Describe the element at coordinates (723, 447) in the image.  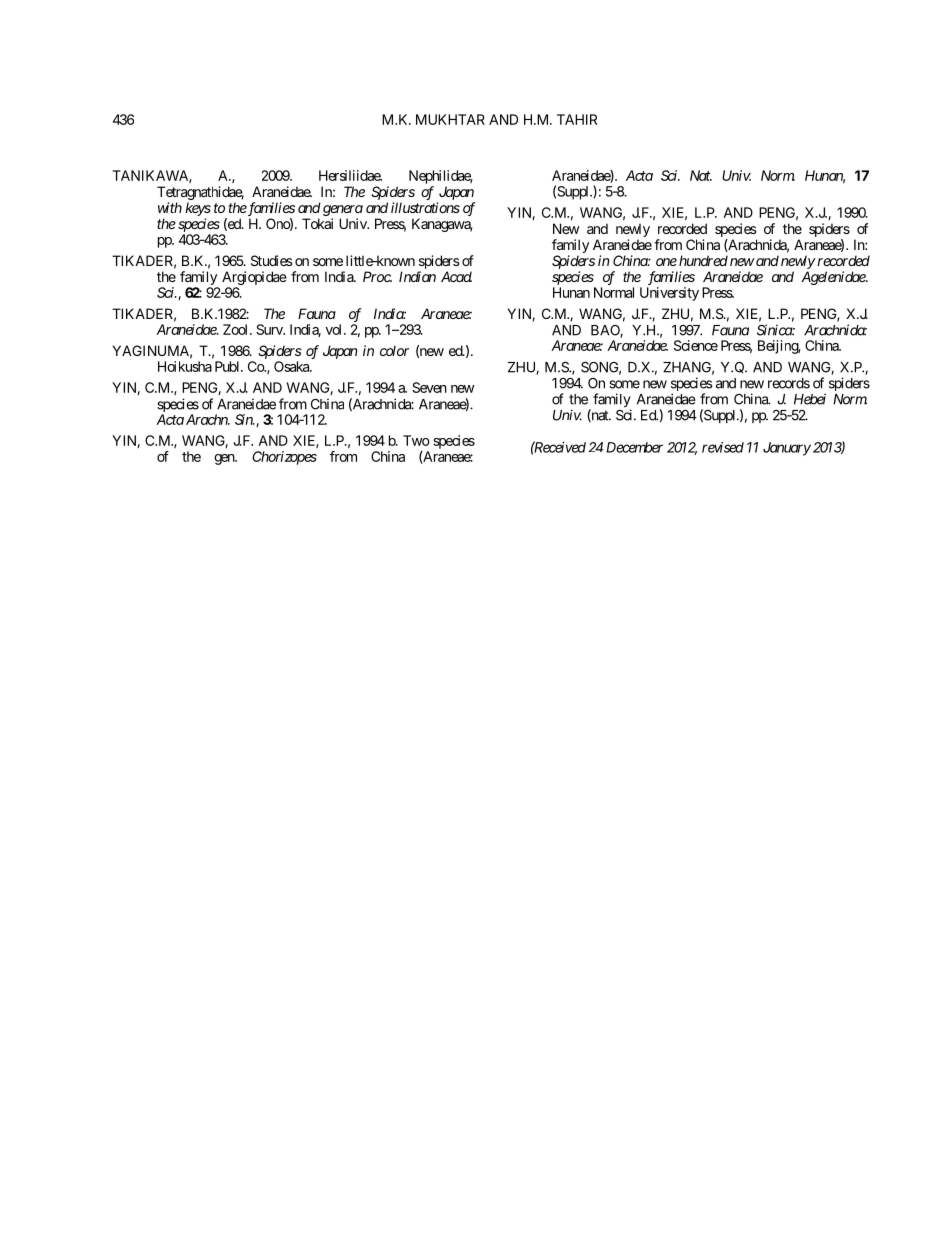
I see `revised` at that location.
